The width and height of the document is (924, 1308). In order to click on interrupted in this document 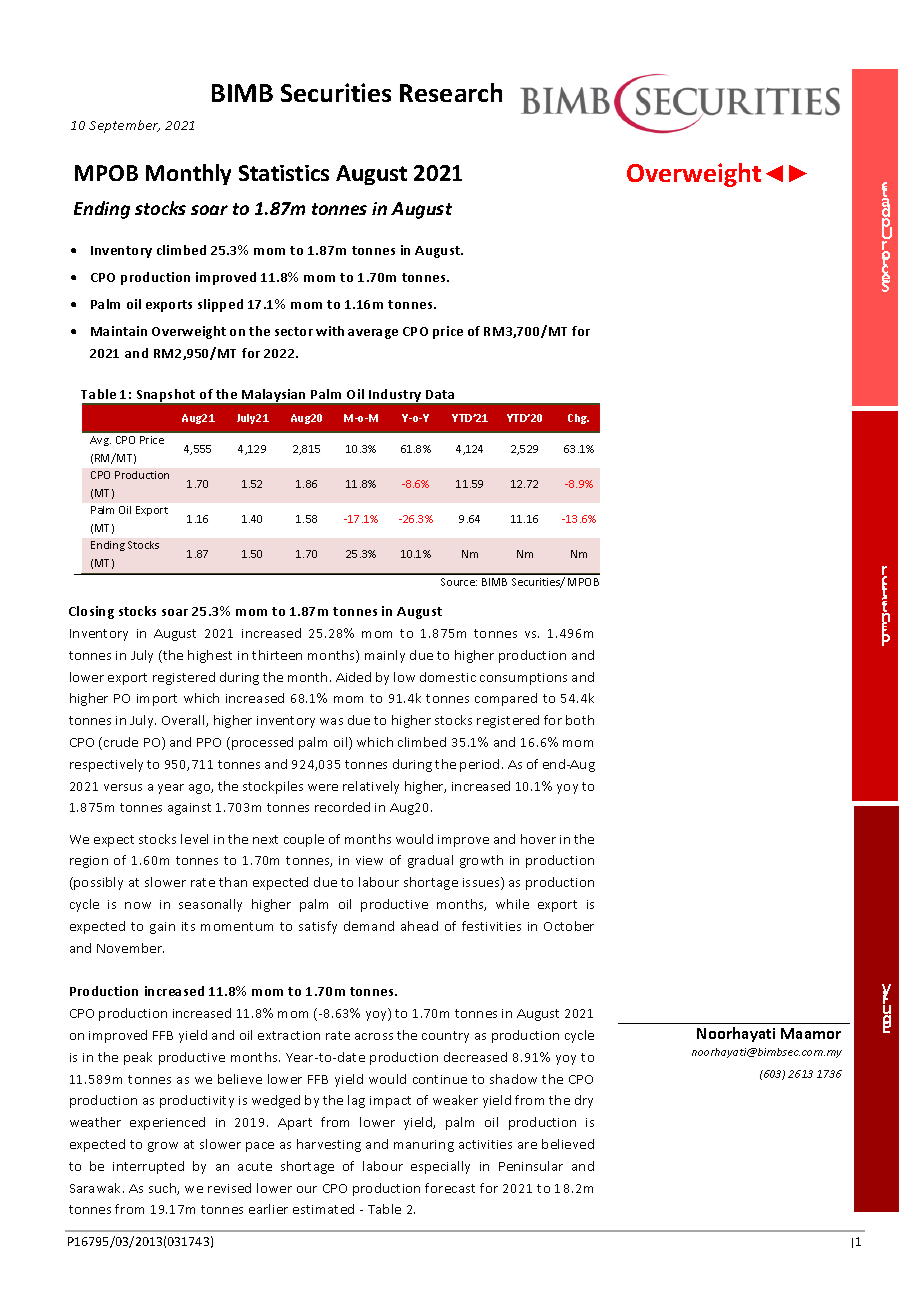, I will do `click(148, 1167)`.
